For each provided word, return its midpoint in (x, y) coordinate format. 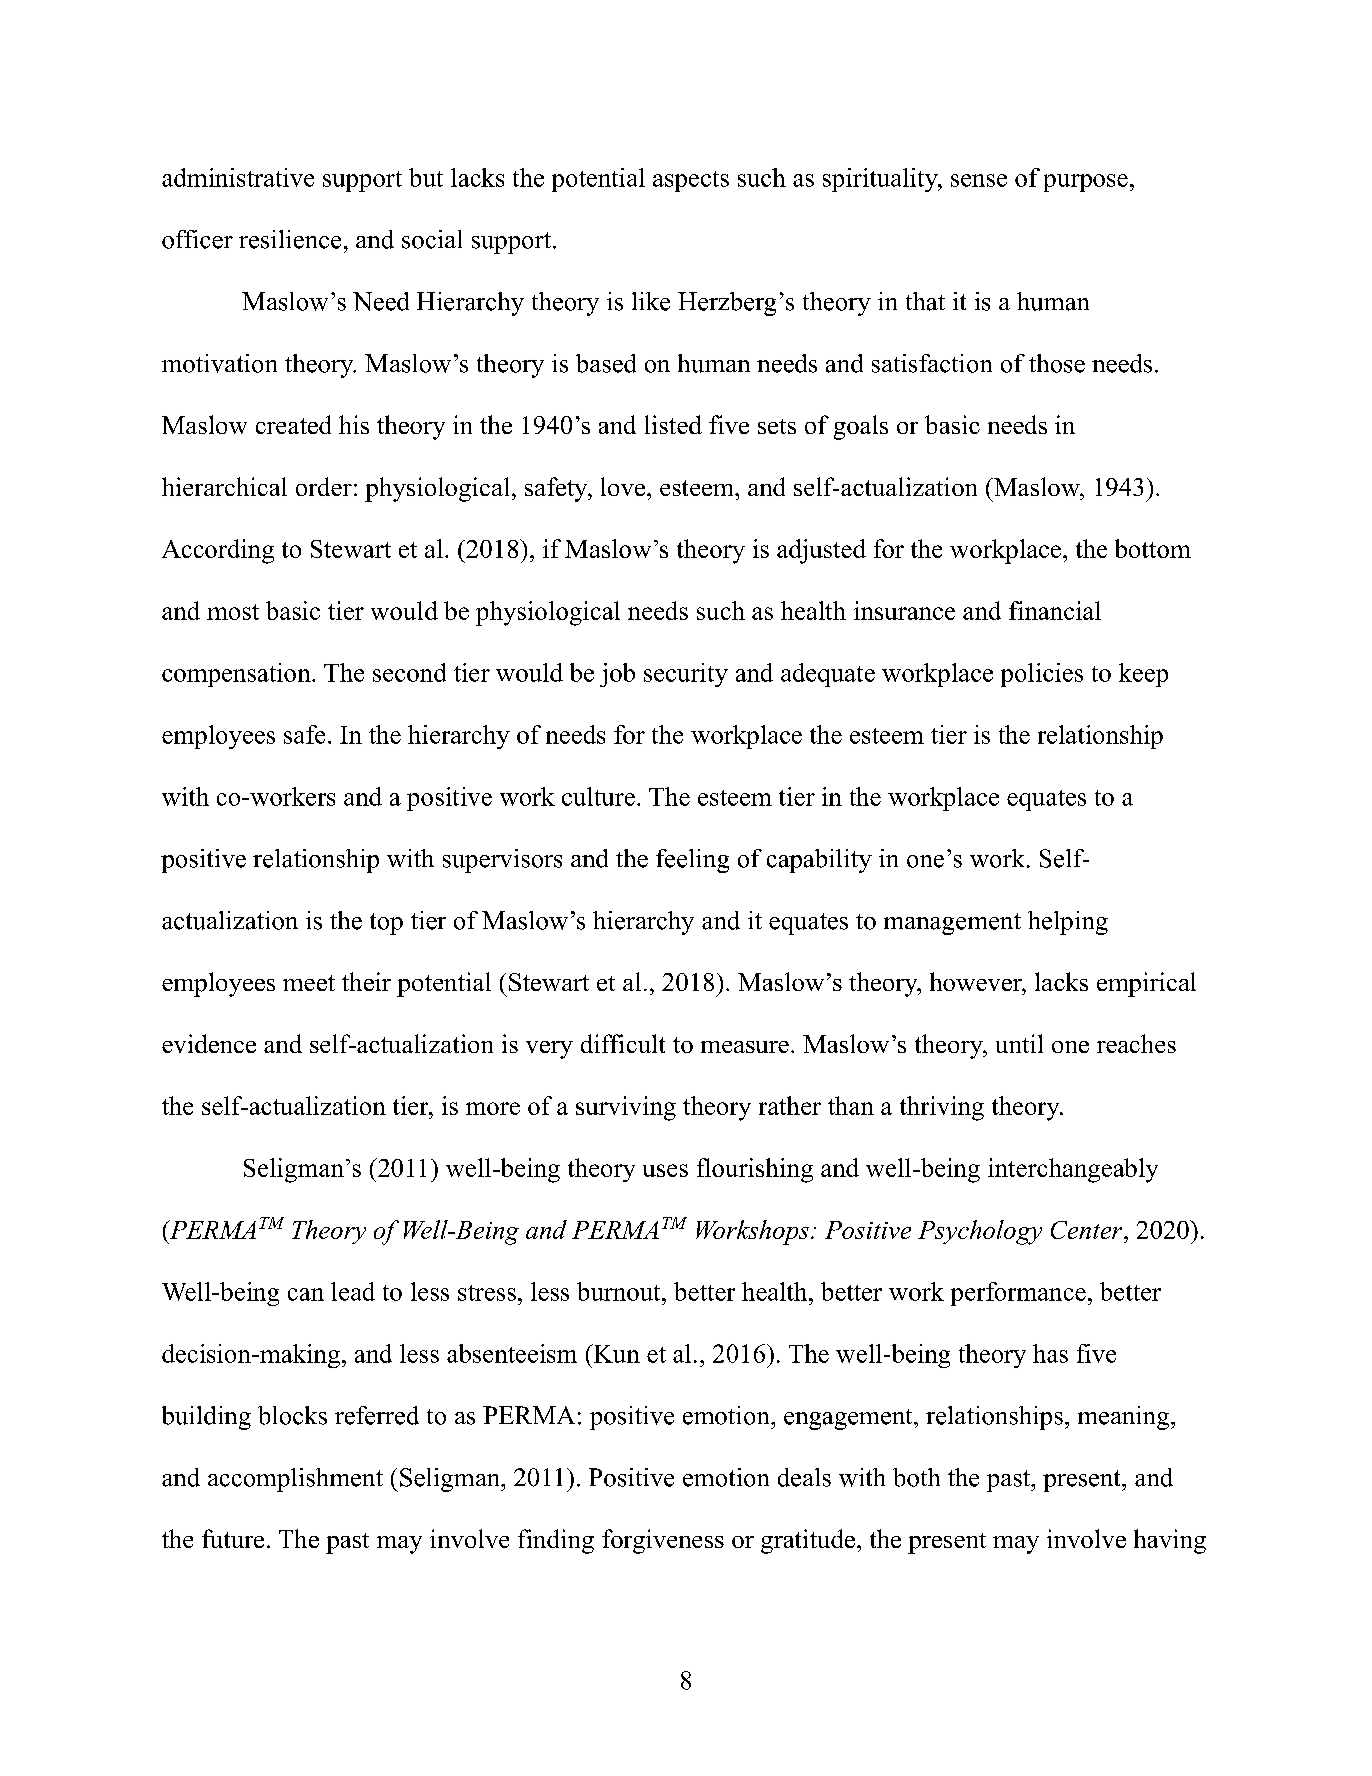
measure (745, 1047)
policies (1042, 675)
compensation (237, 675)
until (1019, 1043)
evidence (209, 1043)
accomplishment (295, 1480)
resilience (290, 239)
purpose (1086, 183)
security (686, 675)
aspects (691, 181)
